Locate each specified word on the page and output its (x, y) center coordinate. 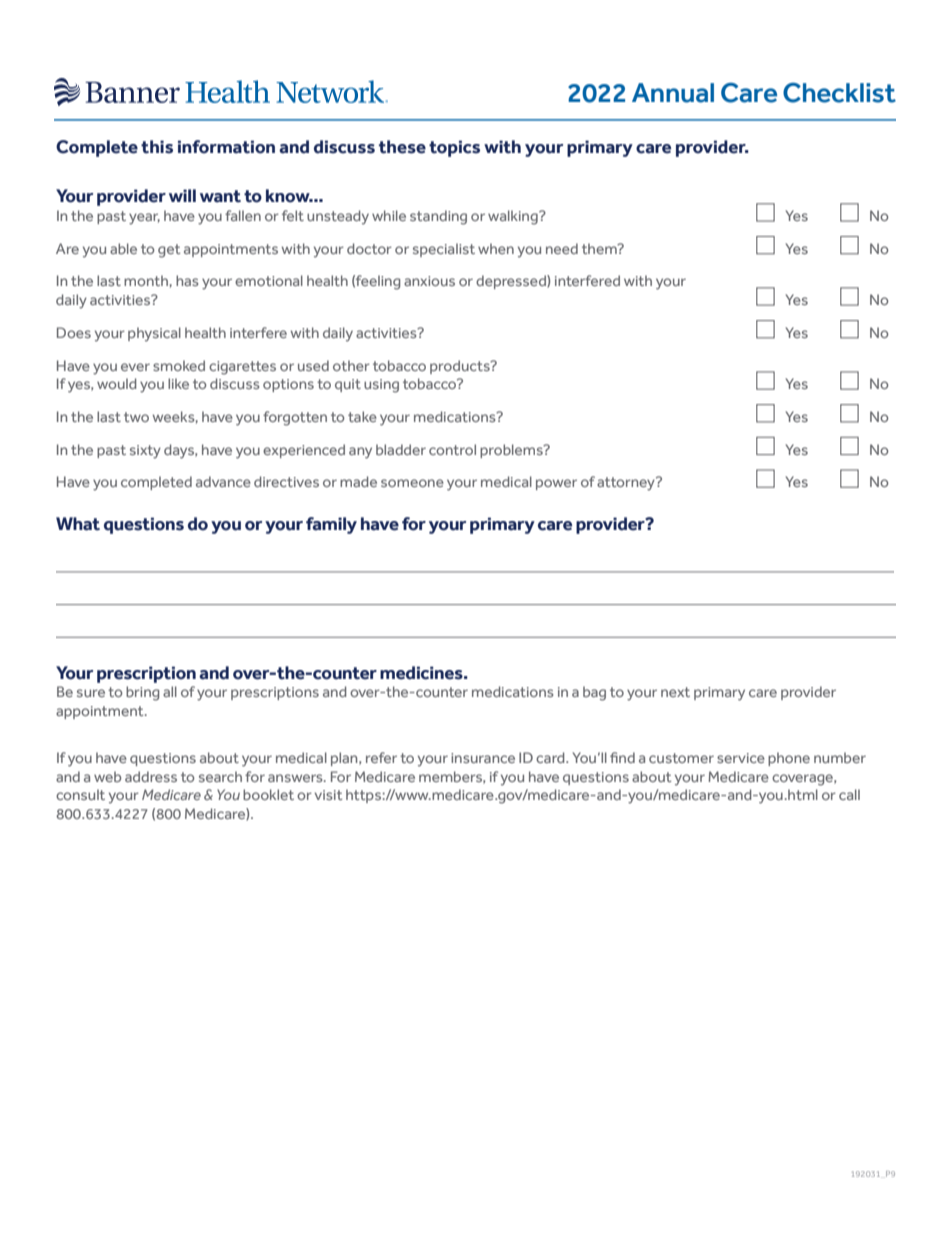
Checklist (839, 93)
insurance (483, 758)
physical (154, 334)
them (600, 248)
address (151, 776)
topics (454, 148)
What (78, 524)
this (157, 147)
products (461, 367)
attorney (627, 484)
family (331, 525)
